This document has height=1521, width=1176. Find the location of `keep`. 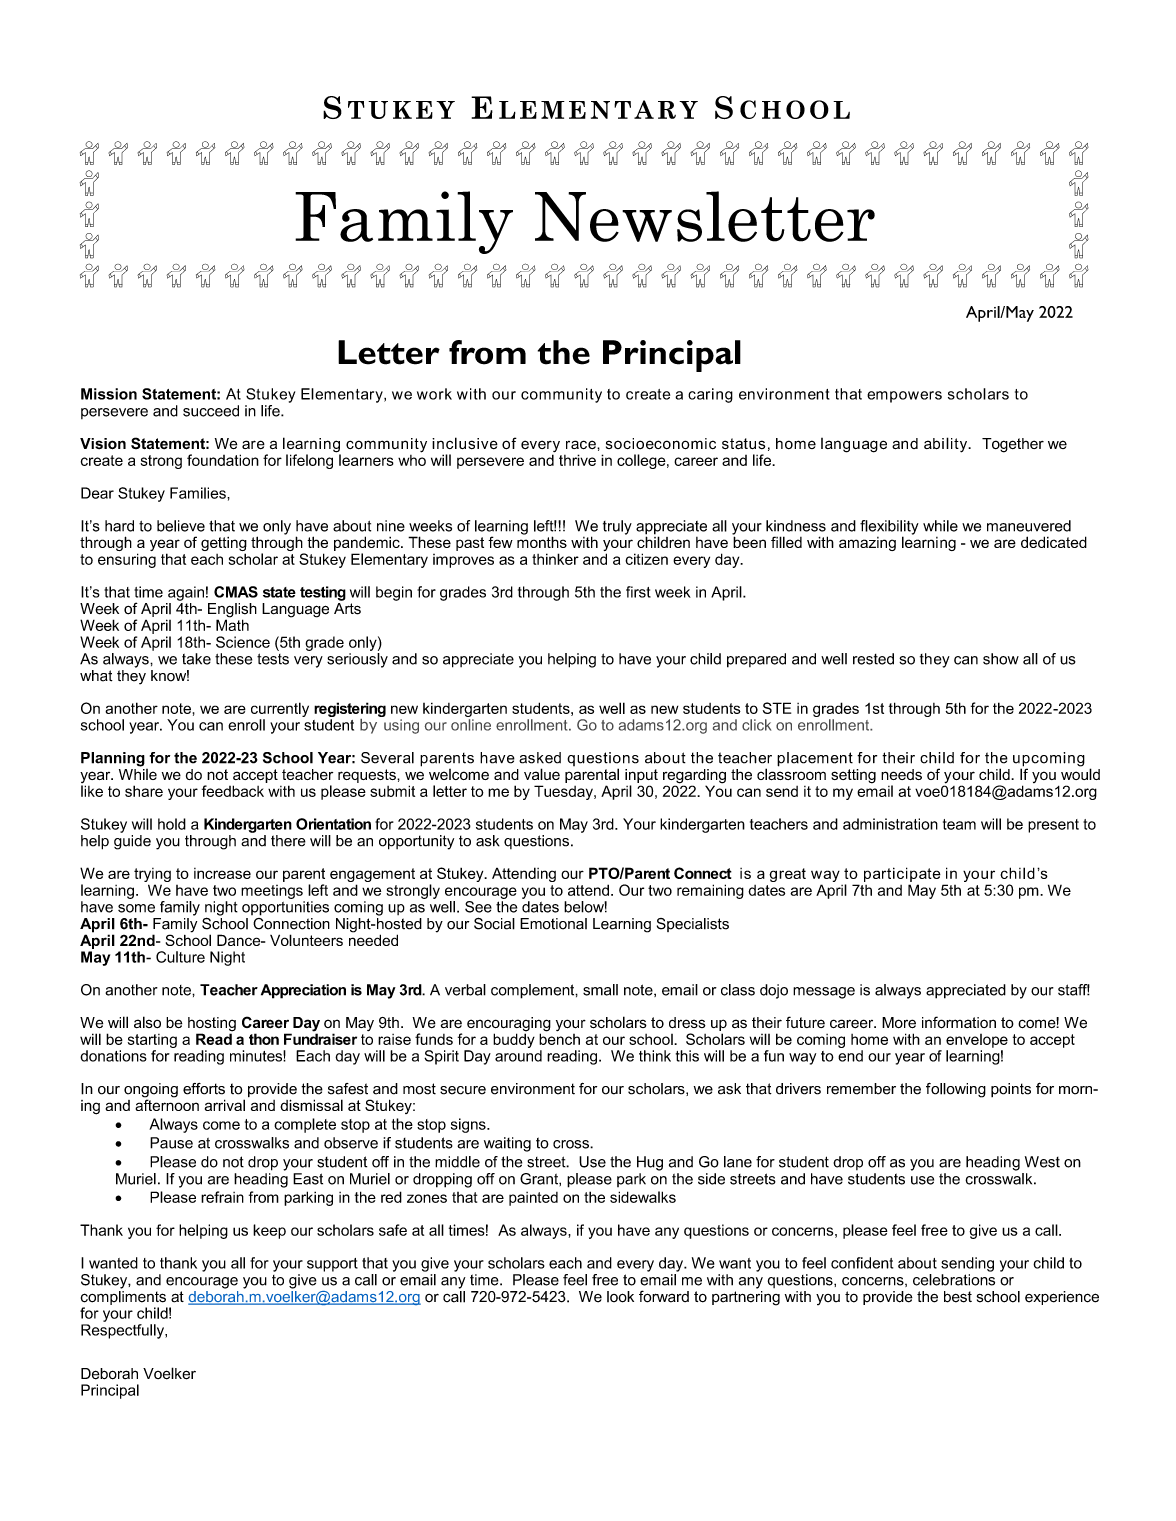

keep is located at coordinates (269, 1231).
